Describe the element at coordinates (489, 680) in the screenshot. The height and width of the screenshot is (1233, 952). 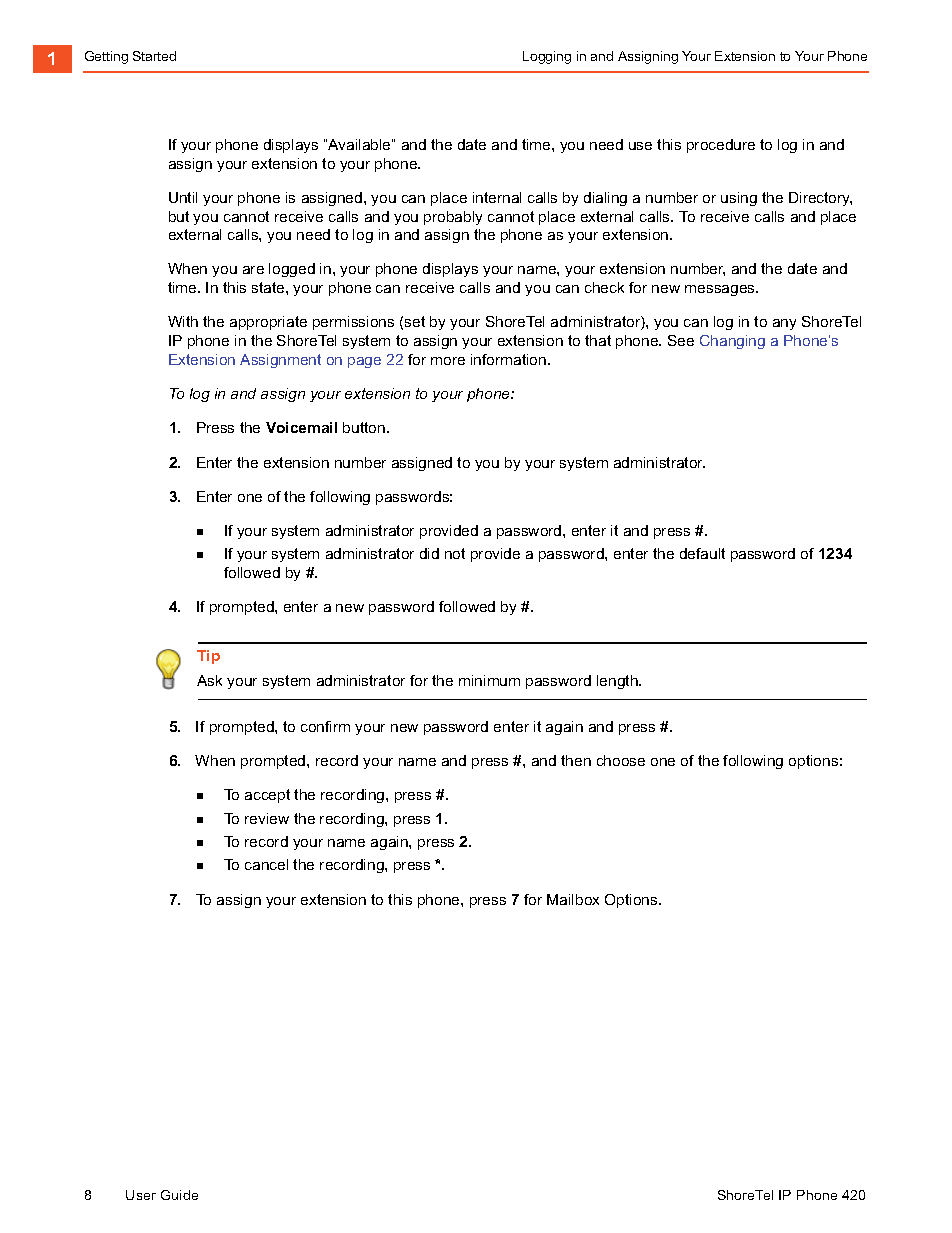
I see `minimum` at that location.
